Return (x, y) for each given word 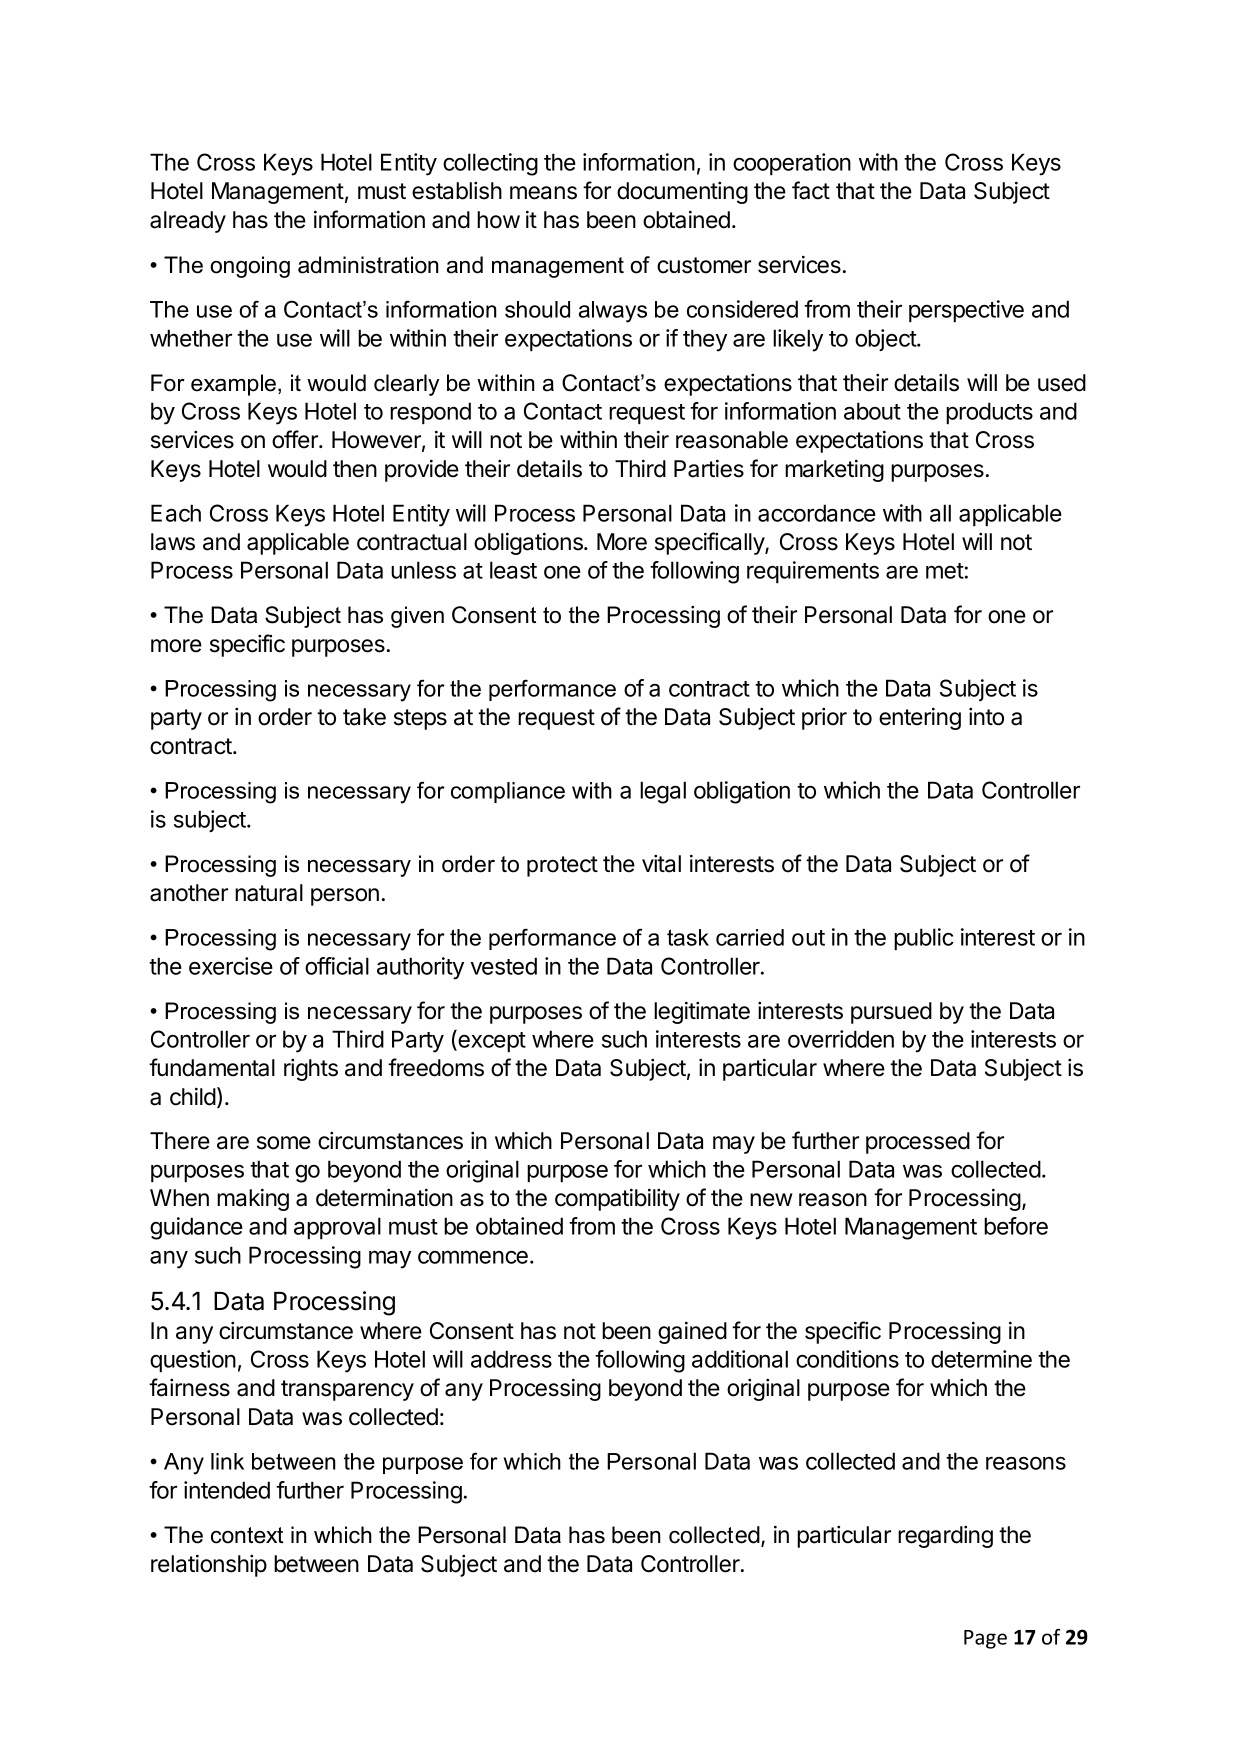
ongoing (250, 267)
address (511, 1359)
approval (337, 1228)
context (247, 1535)
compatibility (617, 1199)
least (513, 570)
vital (661, 864)
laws (173, 542)
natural (269, 893)
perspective (966, 311)
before (1016, 1226)
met (945, 571)
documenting (682, 193)
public (924, 939)
